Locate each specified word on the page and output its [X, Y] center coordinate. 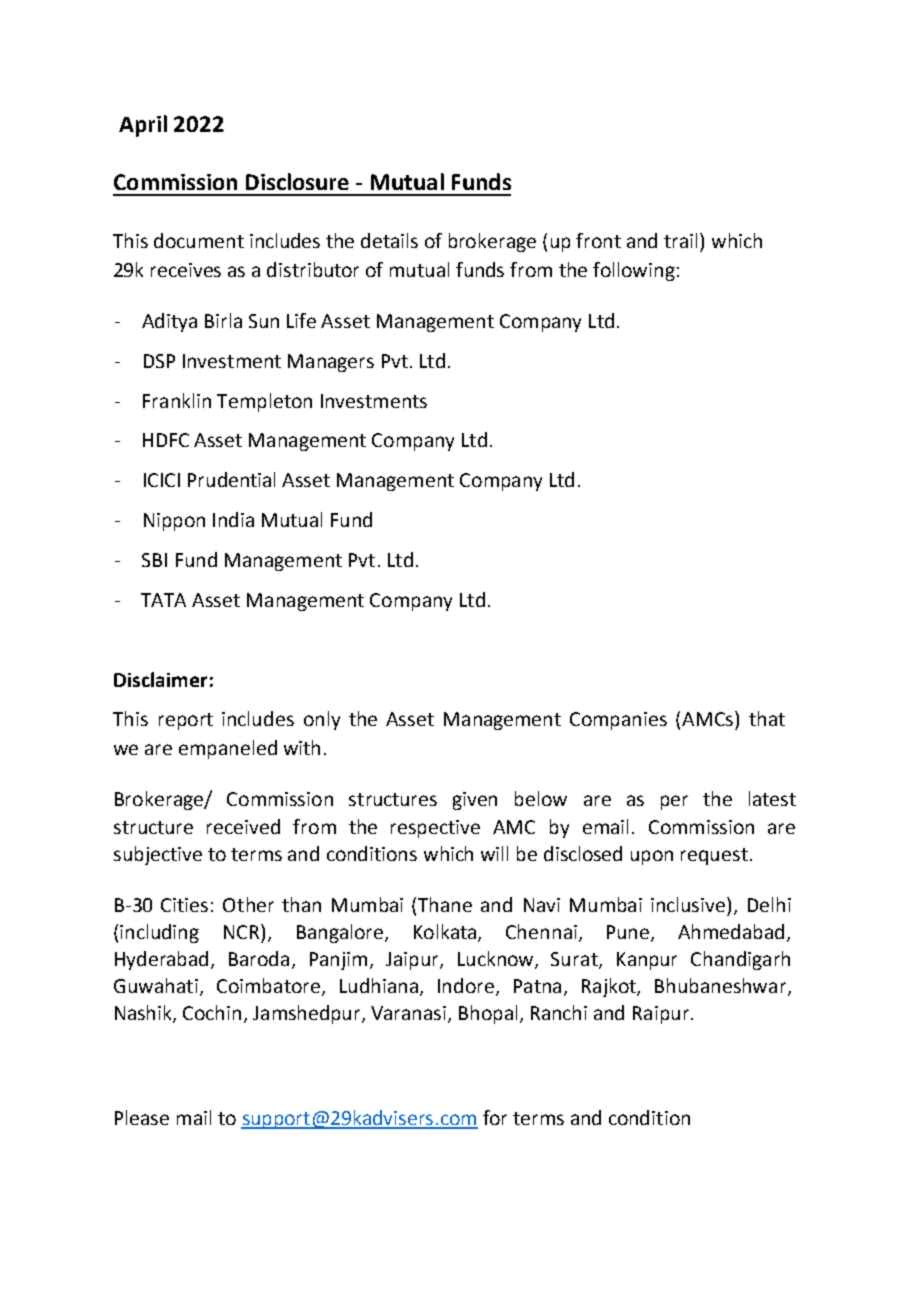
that [767, 718]
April [143, 126]
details [389, 240]
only [322, 720]
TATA [163, 600]
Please [142, 1117]
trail [682, 240]
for [495, 1117]
